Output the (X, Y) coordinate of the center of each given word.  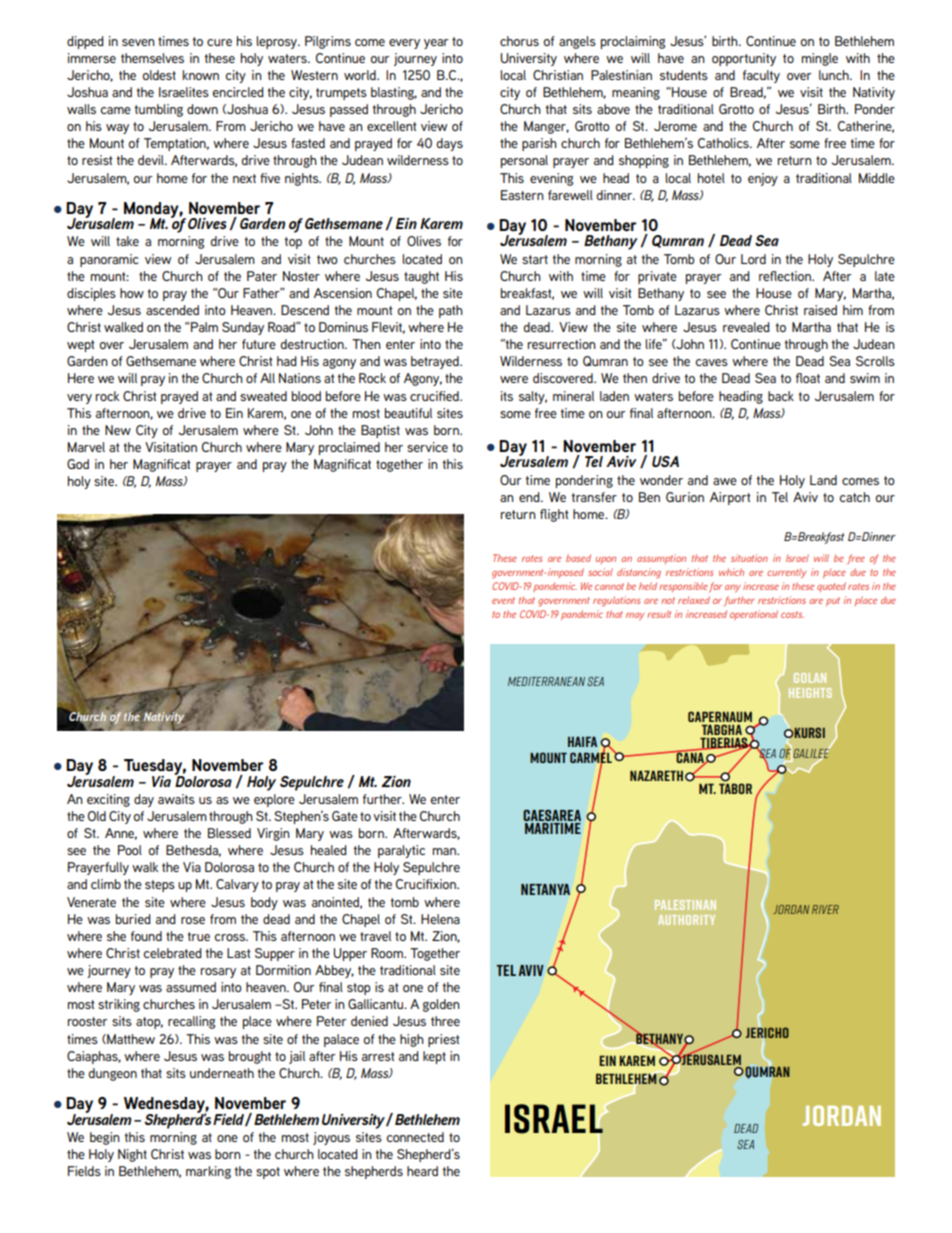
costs (792, 614)
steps (160, 886)
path (451, 311)
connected (415, 1137)
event (503, 600)
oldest (159, 75)
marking (208, 1172)
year (436, 44)
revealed (746, 327)
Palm (204, 327)
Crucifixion (427, 884)
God (78, 464)
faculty (761, 76)
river (825, 909)
